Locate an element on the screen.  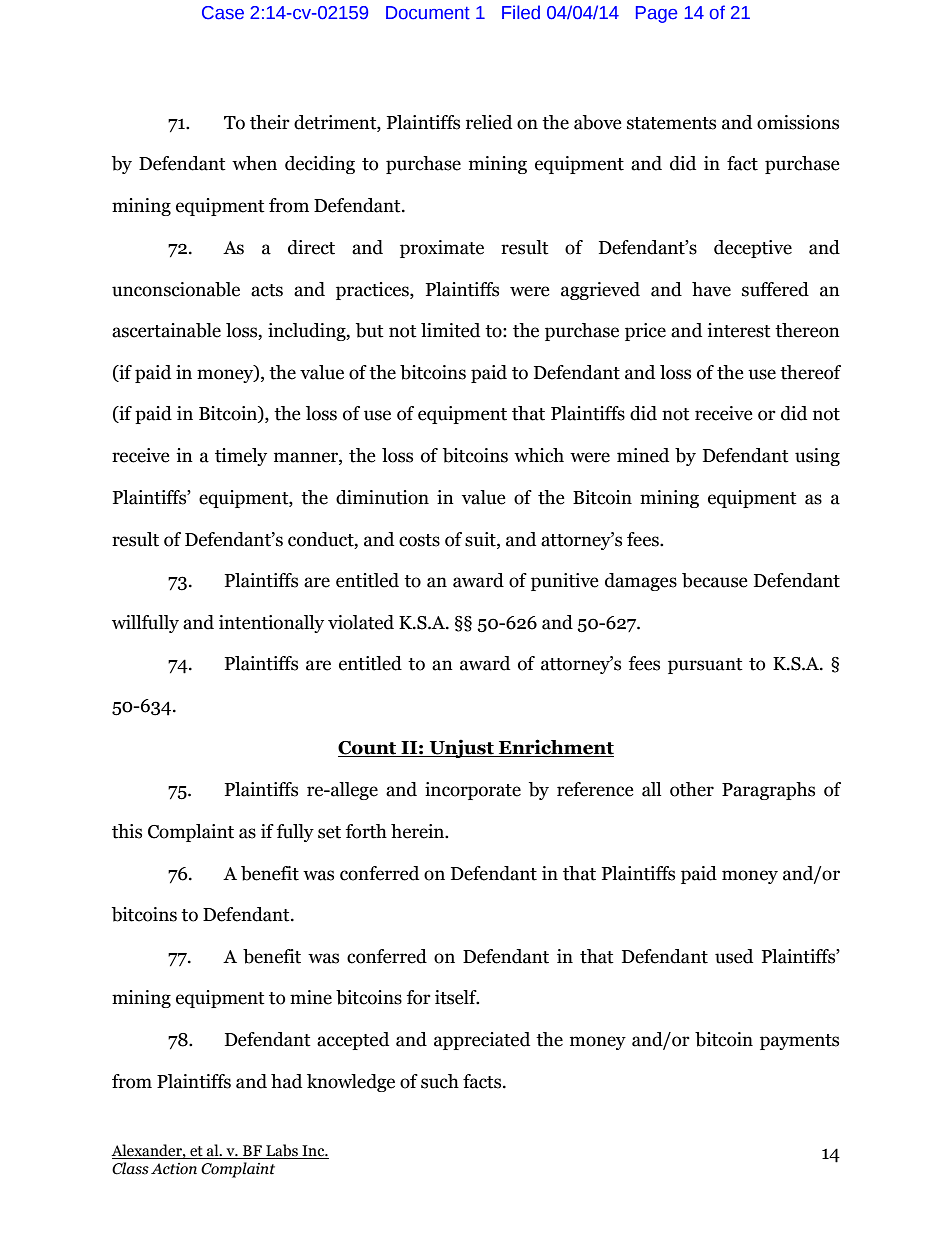
such is located at coordinates (440, 1081).
